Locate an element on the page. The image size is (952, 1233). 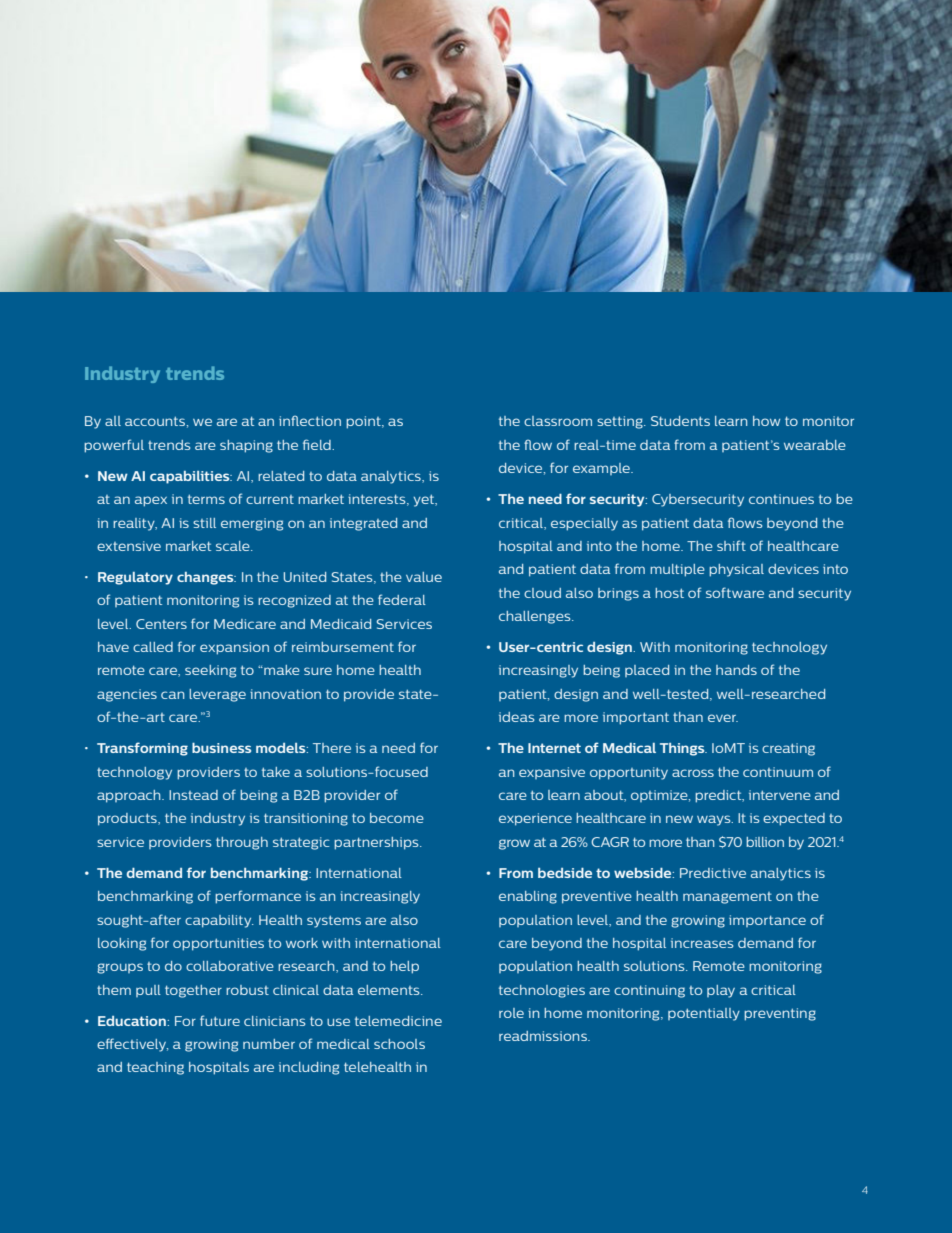
enabling is located at coordinates (528, 897).
